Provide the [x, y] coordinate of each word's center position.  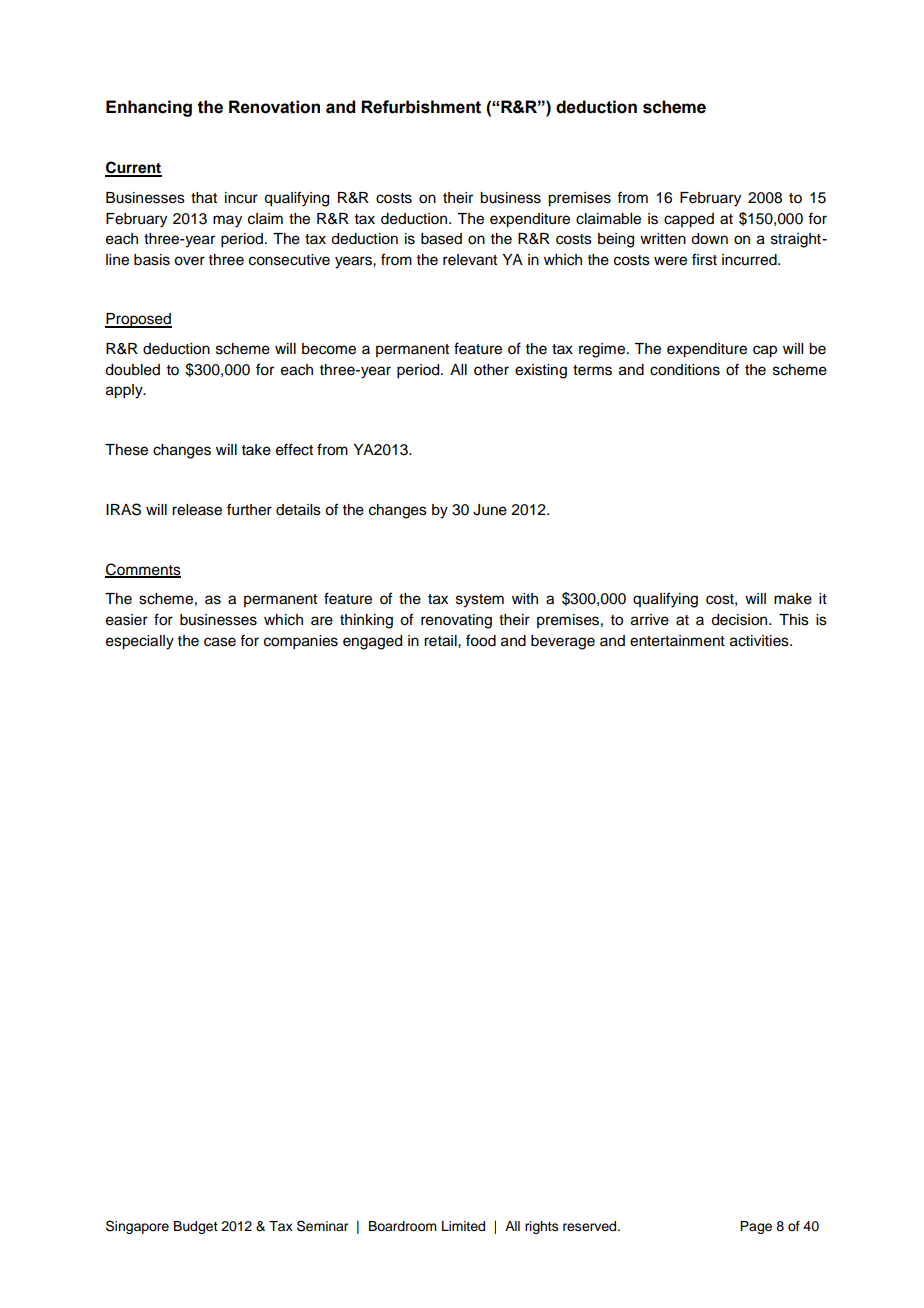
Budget [196, 1227]
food [481, 640]
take [256, 450]
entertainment [677, 641]
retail [441, 641]
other [491, 370]
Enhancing [149, 108]
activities [760, 641]
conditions [685, 370]
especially [140, 642]
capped [689, 220]
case [220, 642]
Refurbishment [421, 107]
